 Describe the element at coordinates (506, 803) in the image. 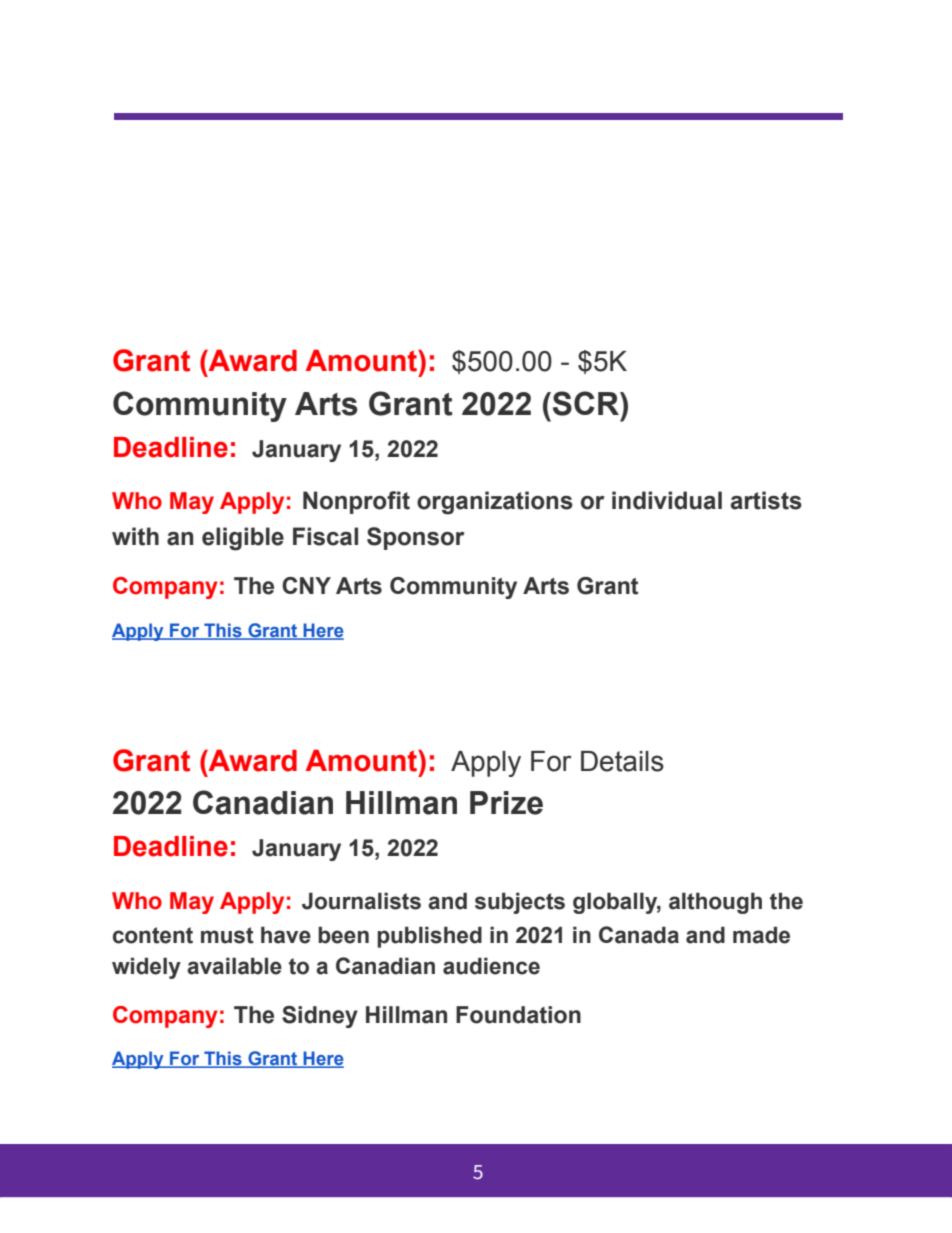

I see `Prize` at that location.
